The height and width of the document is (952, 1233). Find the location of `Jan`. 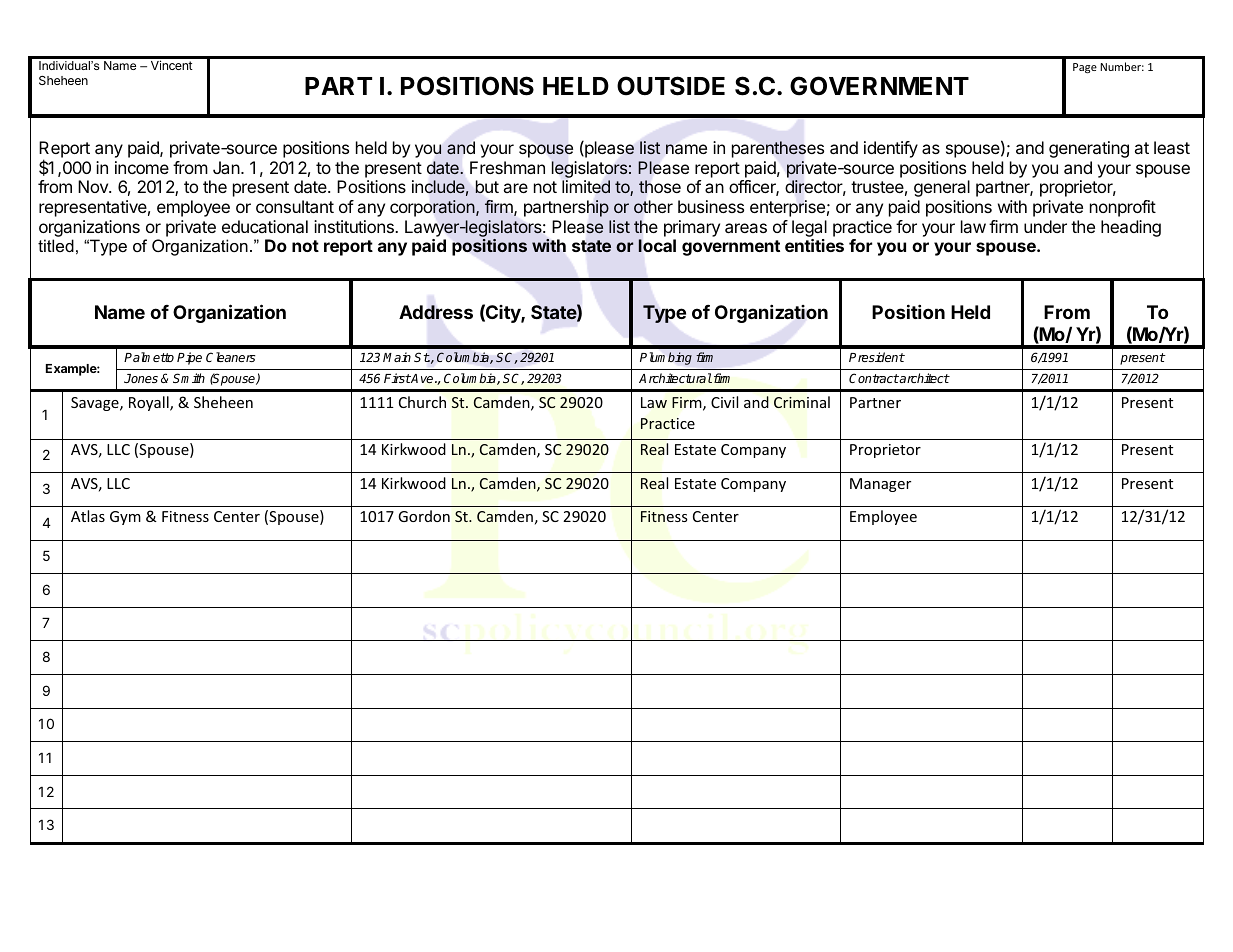

Jan is located at coordinates (226, 167).
